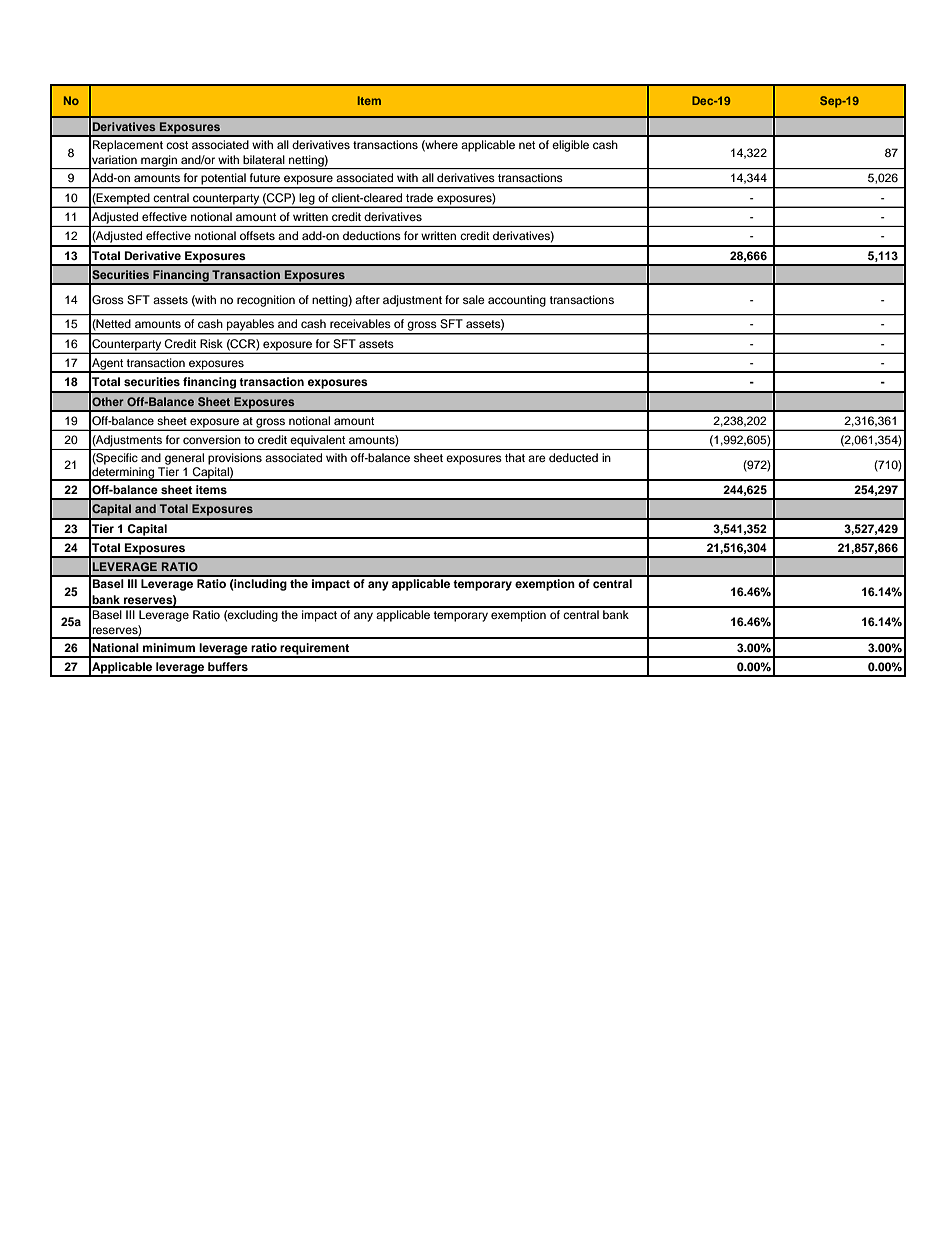  What do you see at coordinates (177, 145) in the image?
I see `cost` at bounding box center [177, 145].
